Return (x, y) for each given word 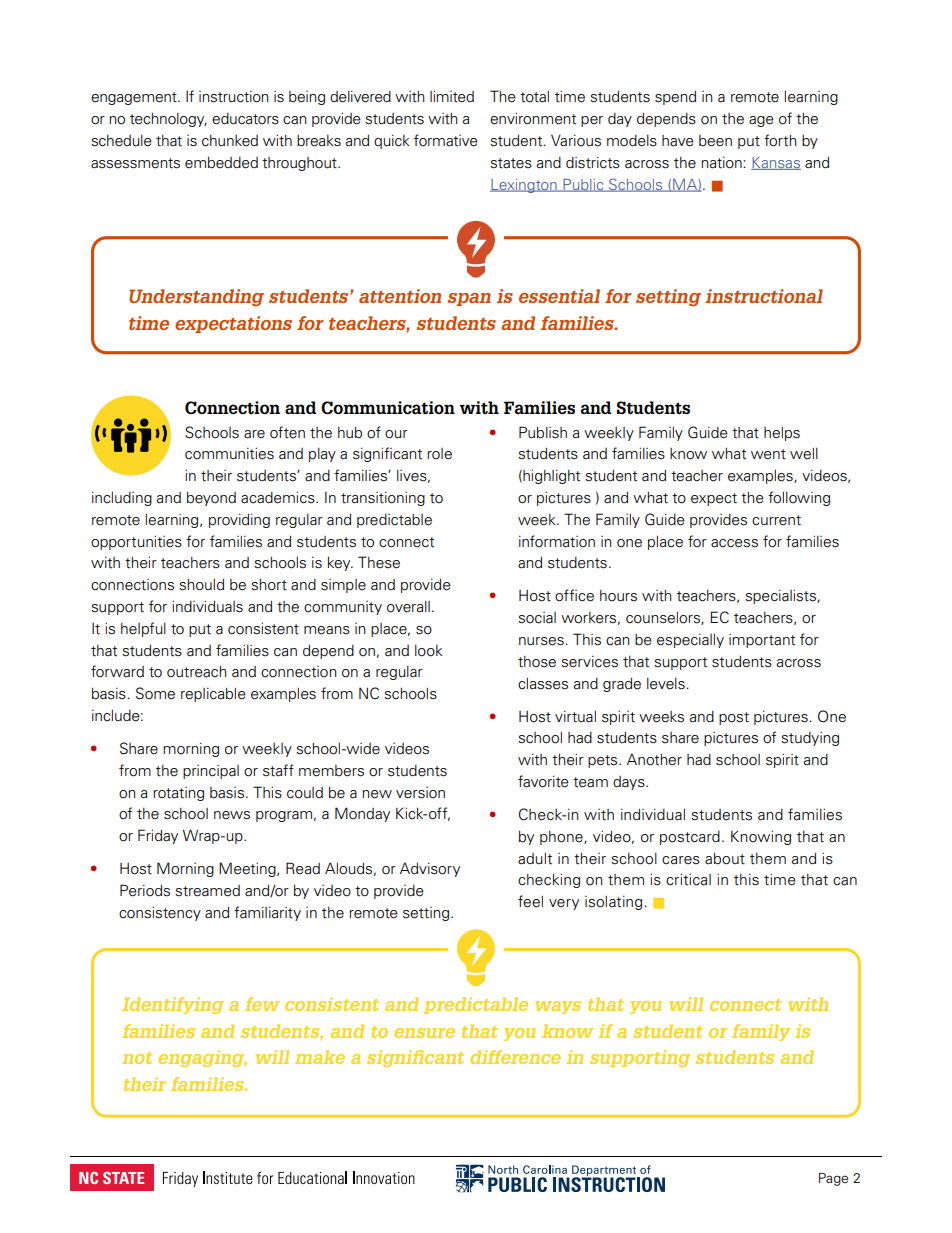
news (232, 815)
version (420, 793)
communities (229, 453)
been (715, 141)
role (439, 454)
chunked (230, 141)
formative (446, 140)
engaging (203, 1058)
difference (515, 1057)
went (768, 454)
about (725, 858)
